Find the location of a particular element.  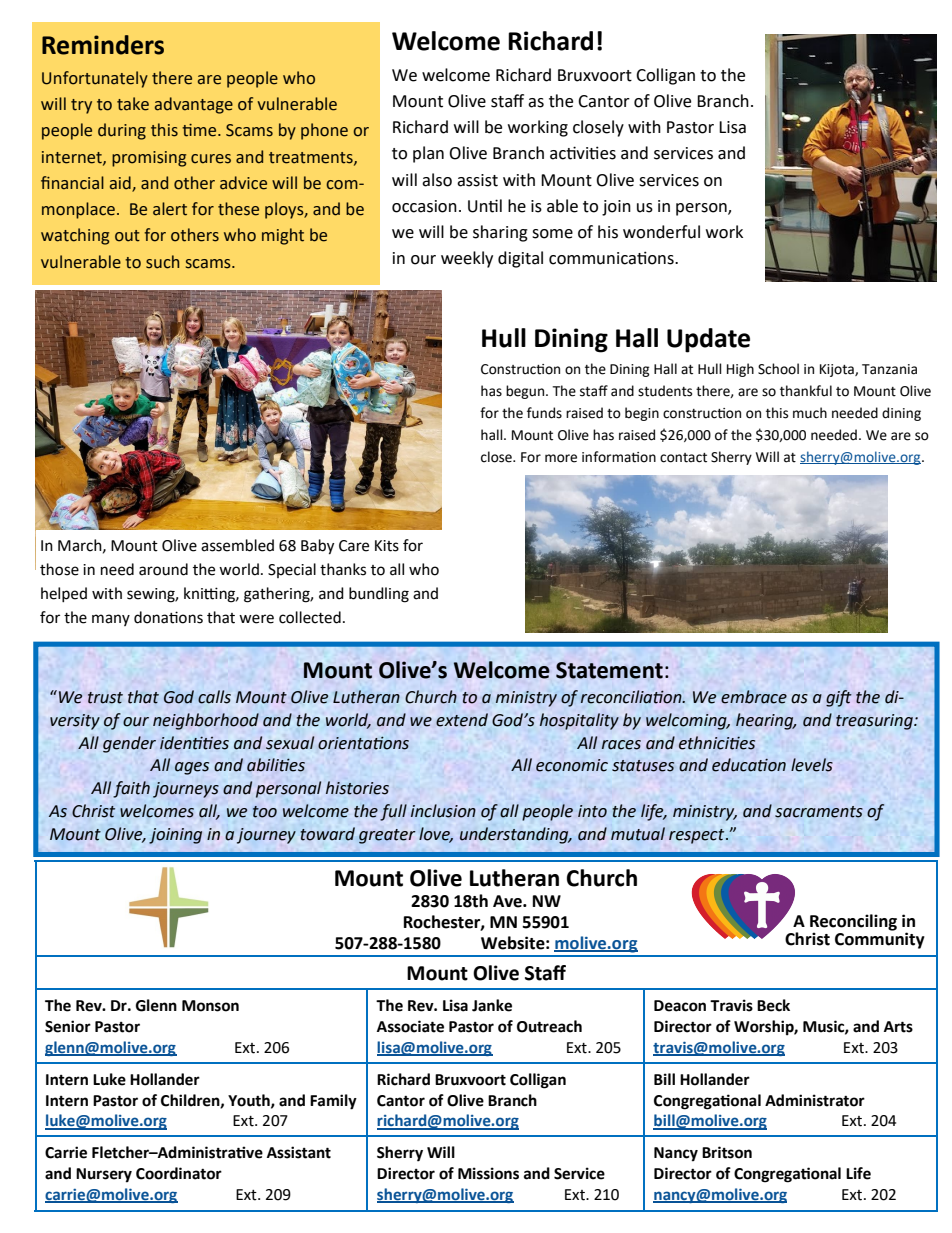

activities is located at coordinates (583, 153).
